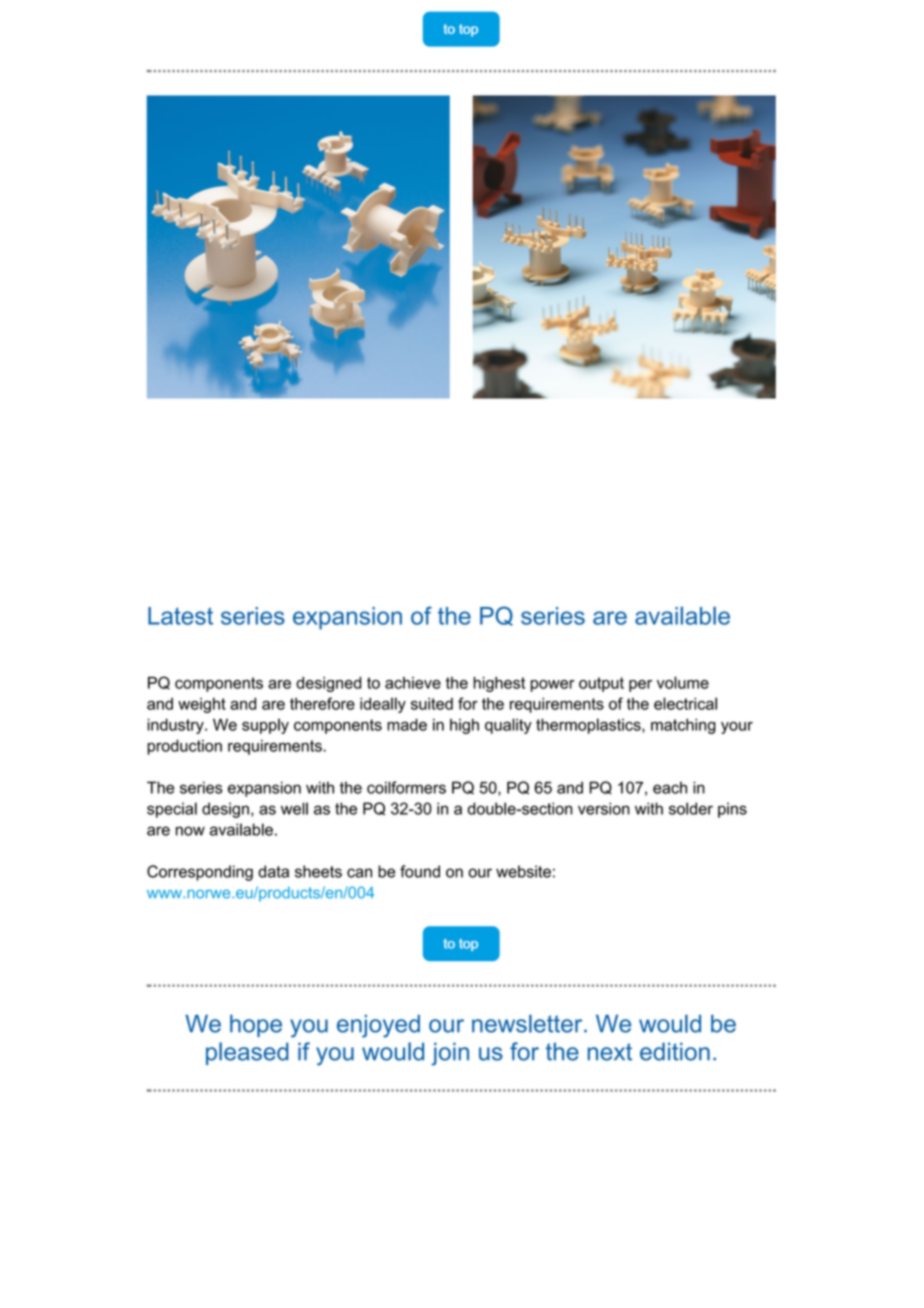  Describe the element at coordinates (184, 747) in the screenshot. I see `production` at that location.
